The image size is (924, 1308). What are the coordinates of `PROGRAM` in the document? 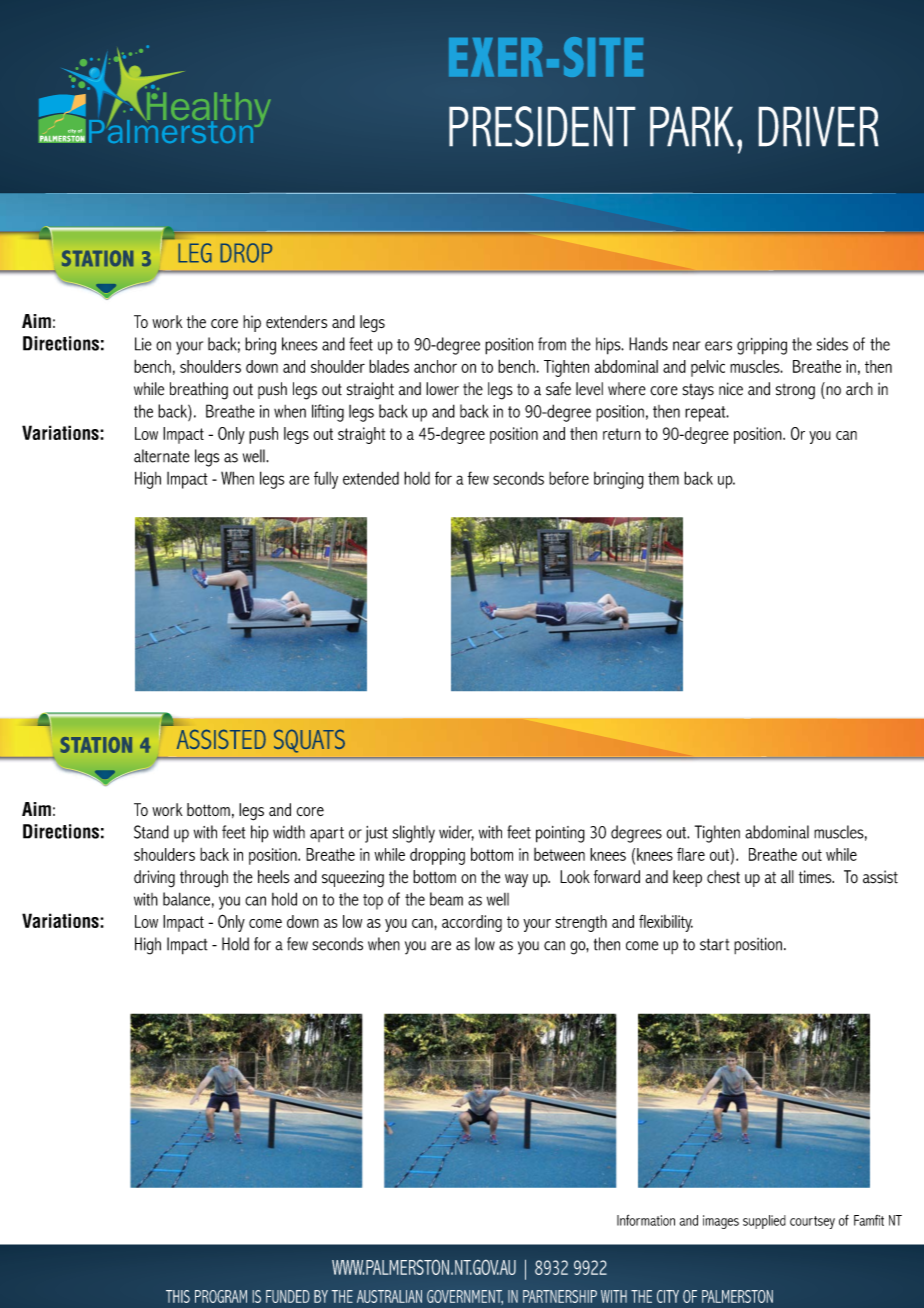 It's located at (221, 1296).
